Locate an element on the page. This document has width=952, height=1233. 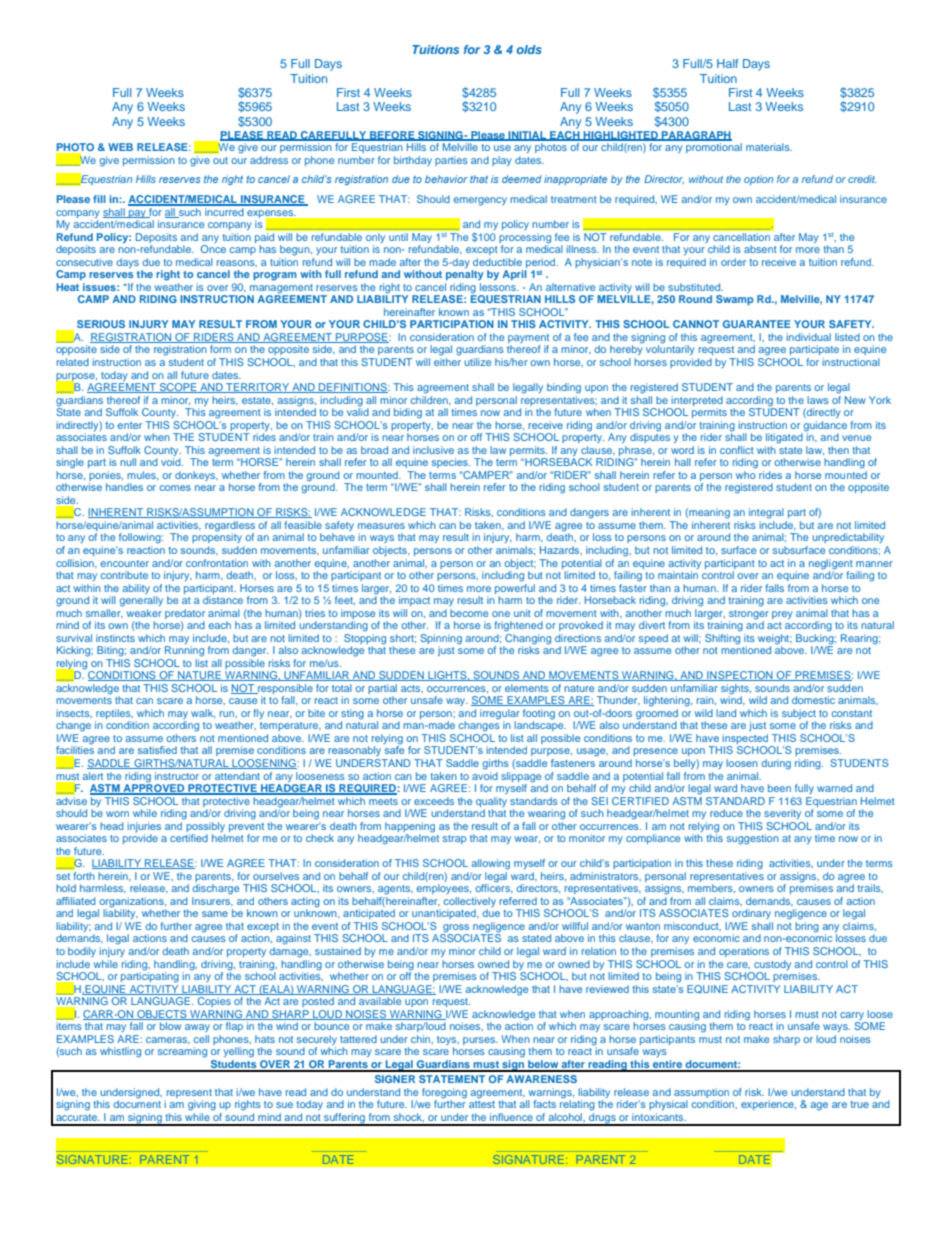
materials is located at coordinates (769, 147).
